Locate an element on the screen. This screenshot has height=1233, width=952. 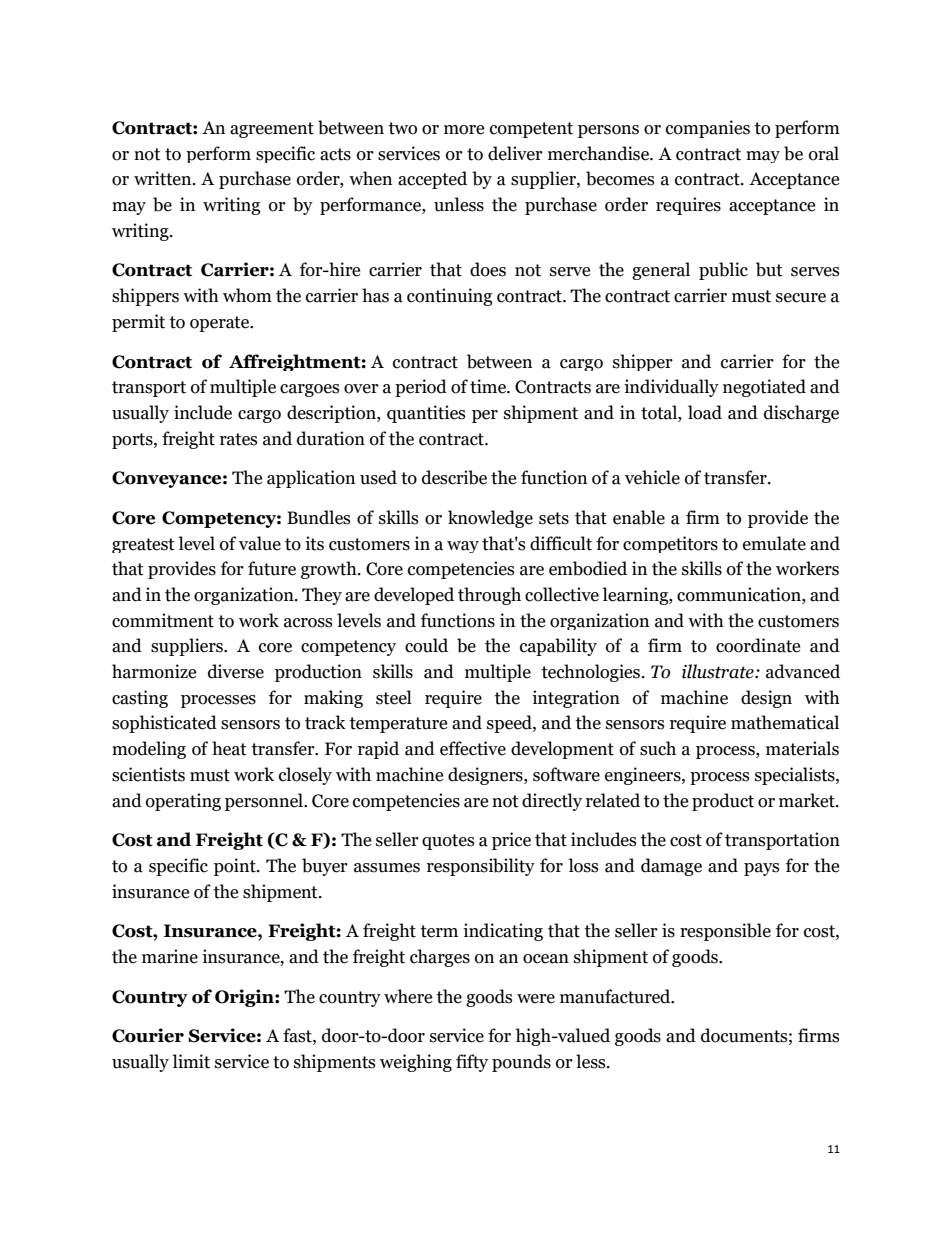
deliver is located at coordinates (515, 153).
